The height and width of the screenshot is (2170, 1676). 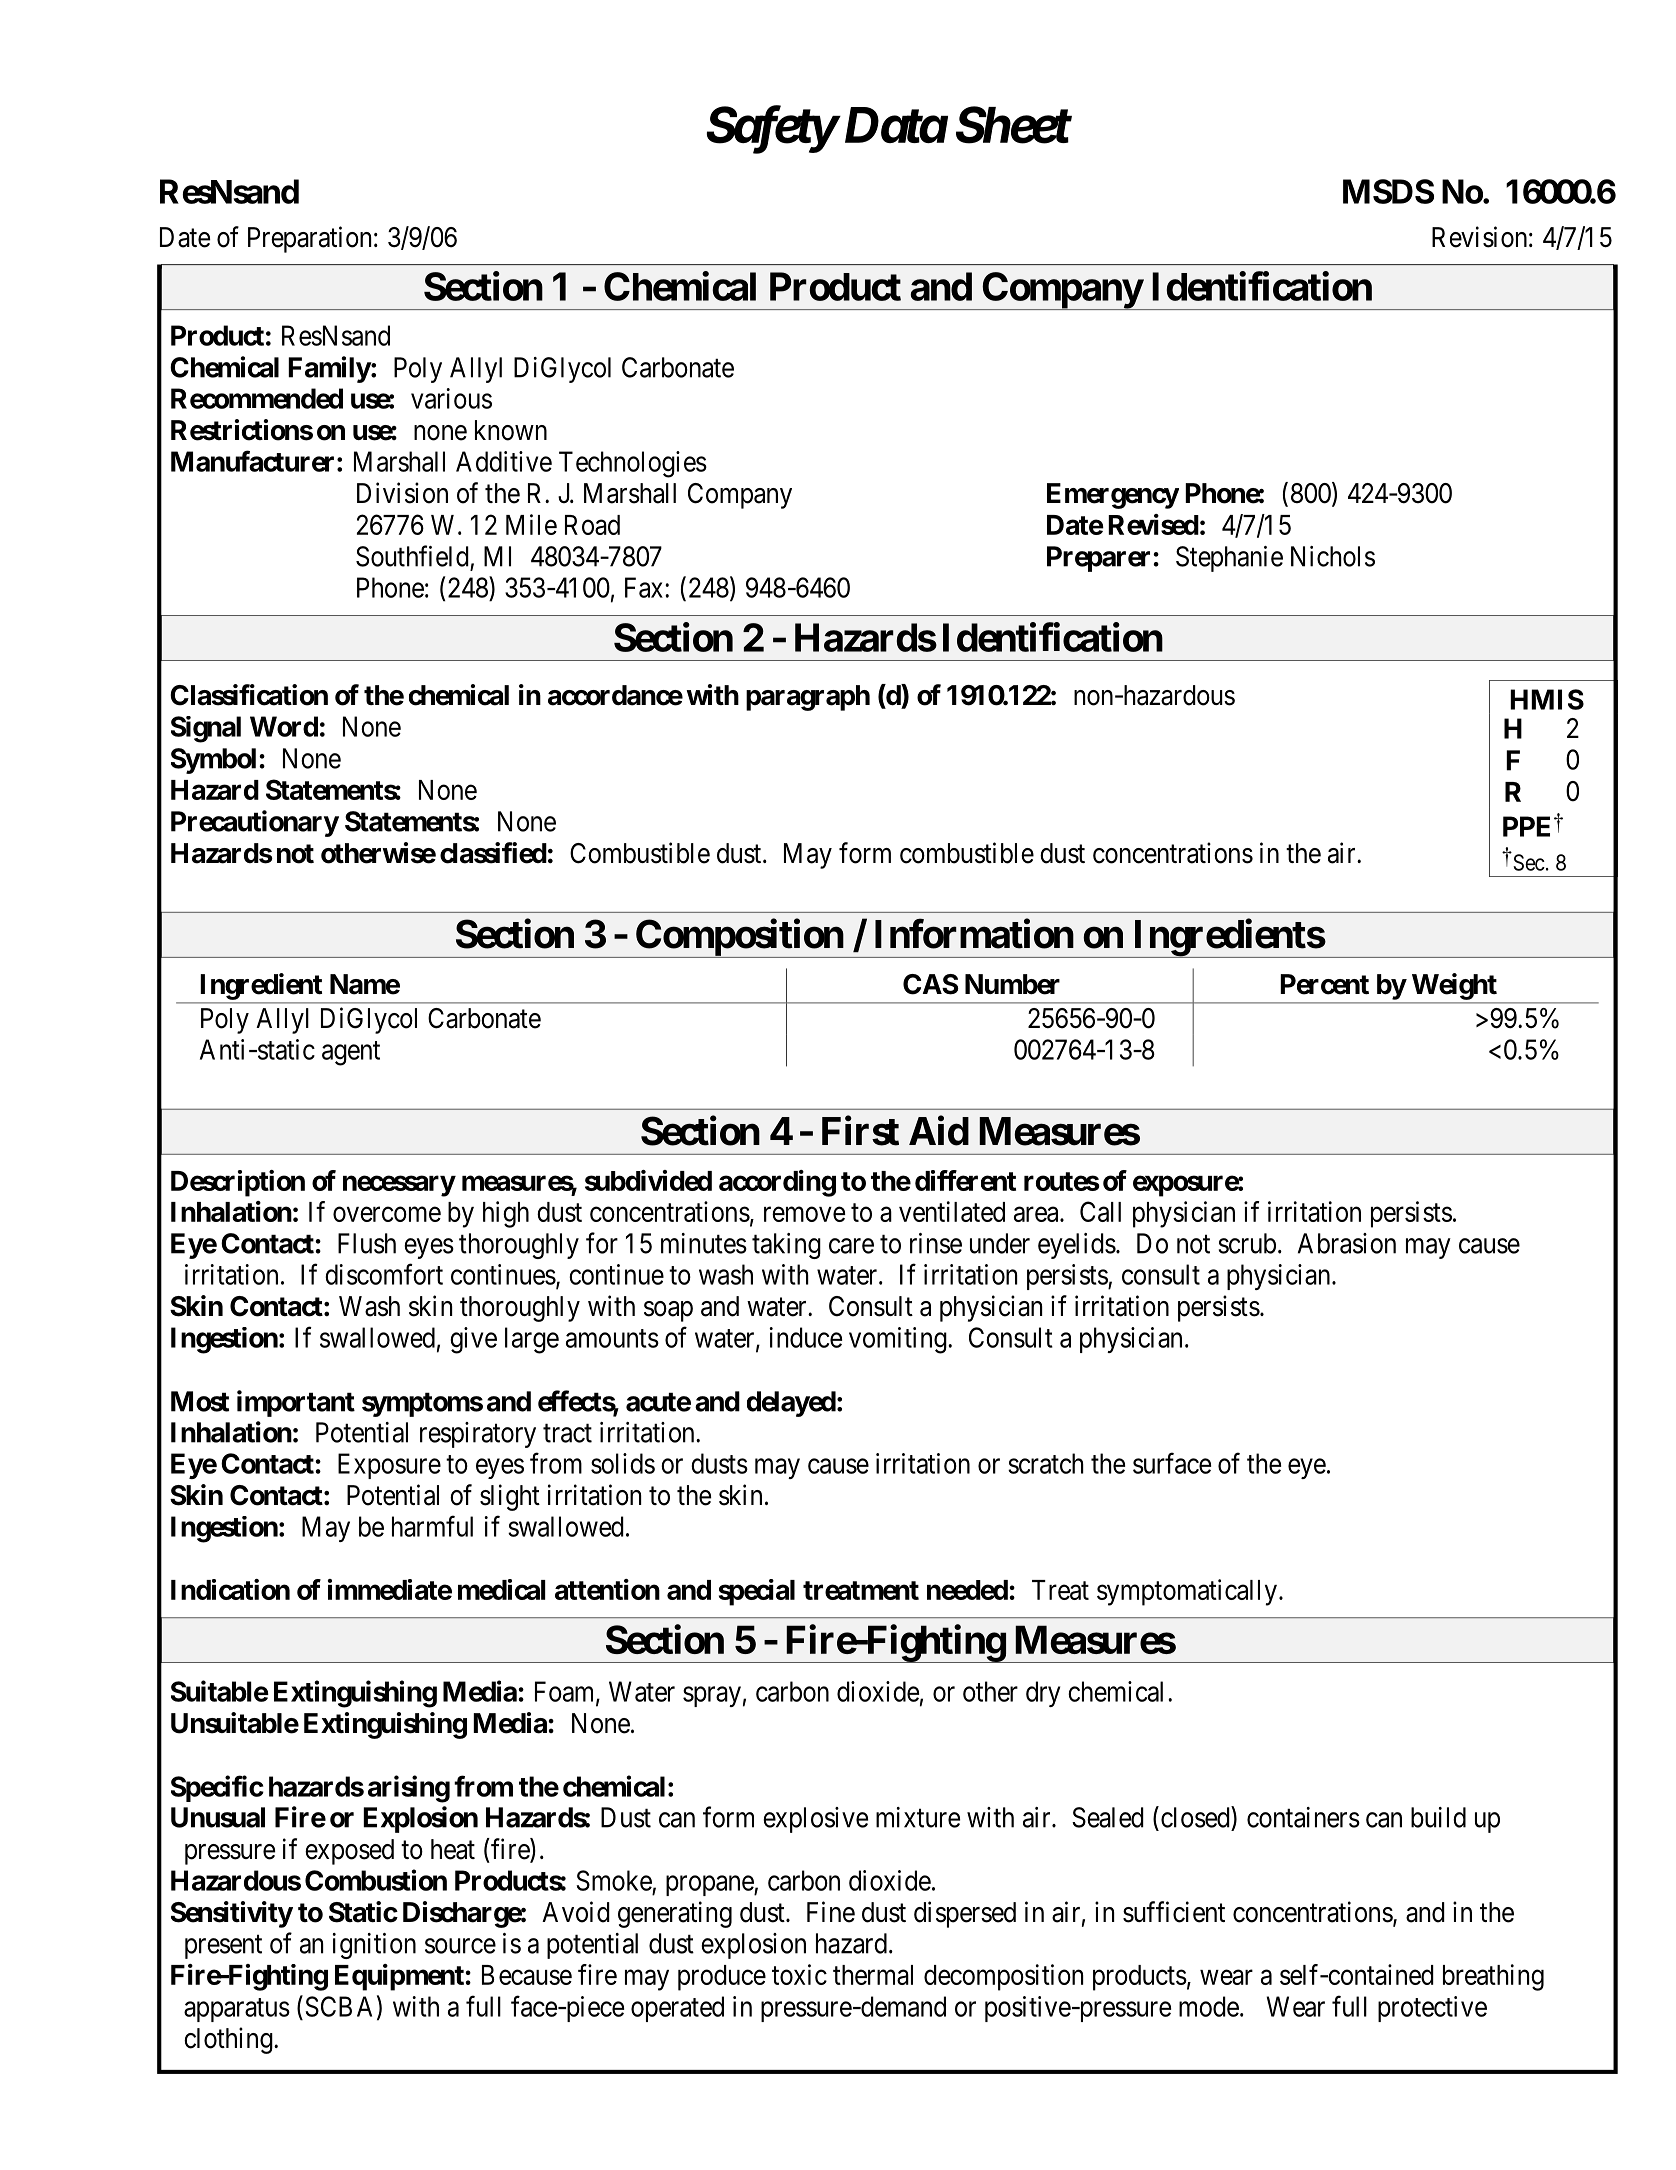 What do you see at coordinates (309, 239) in the screenshot?
I see `Preparation` at bounding box center [309, 239].
